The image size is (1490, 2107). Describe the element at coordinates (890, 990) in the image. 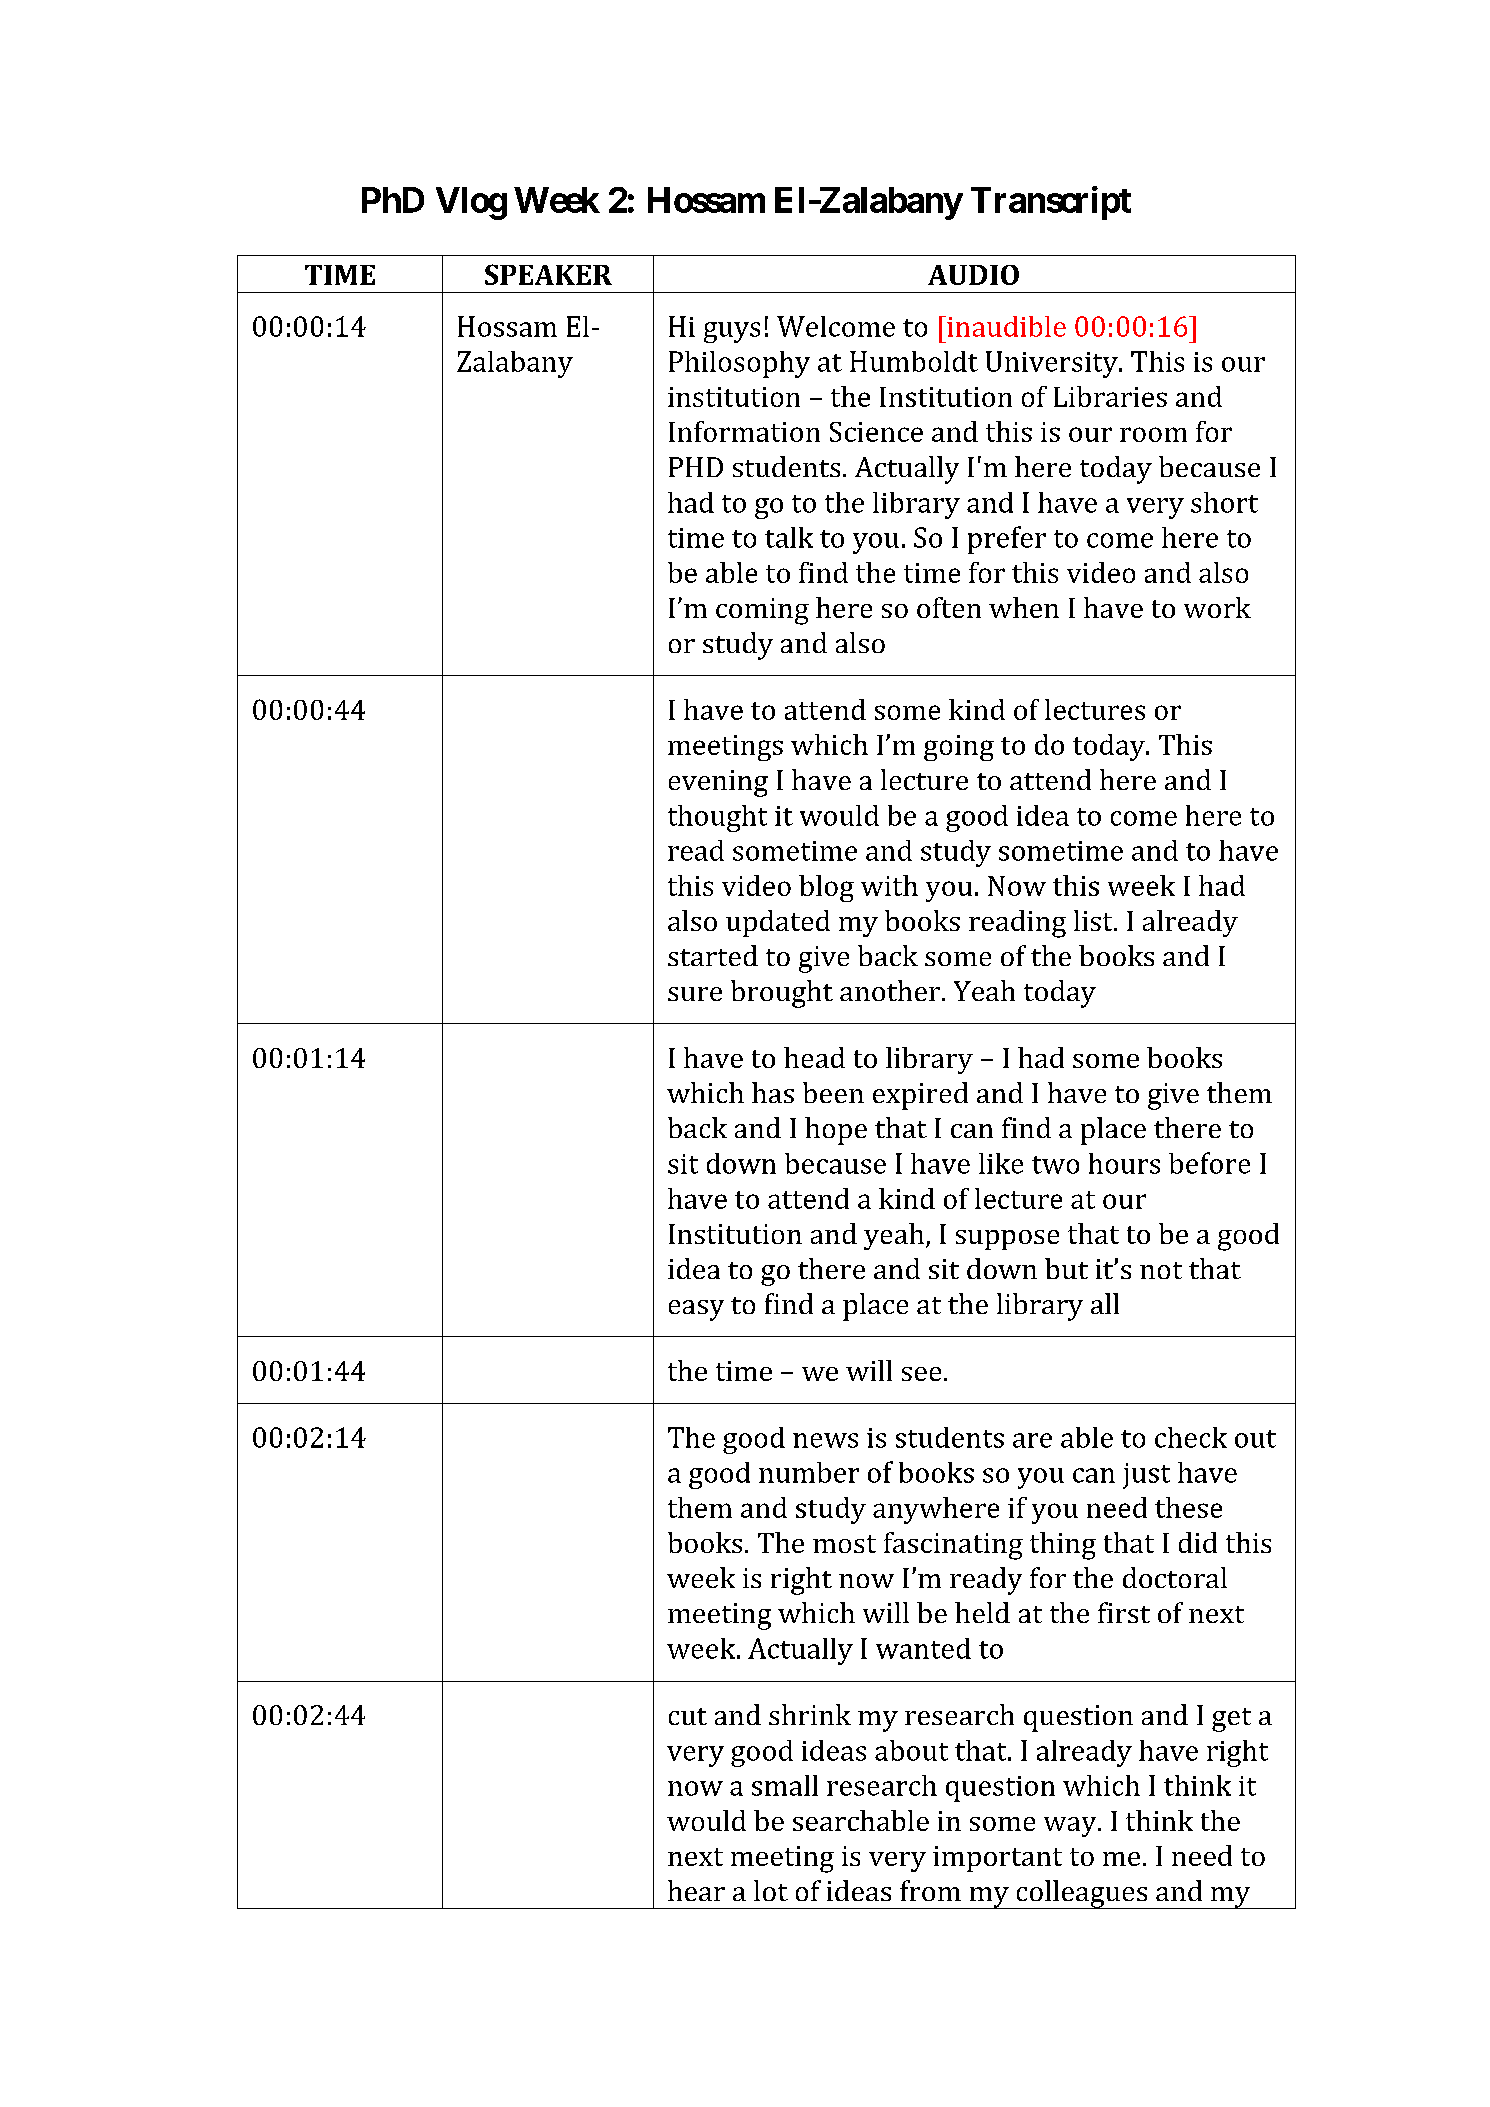

I see `another` at that location.
